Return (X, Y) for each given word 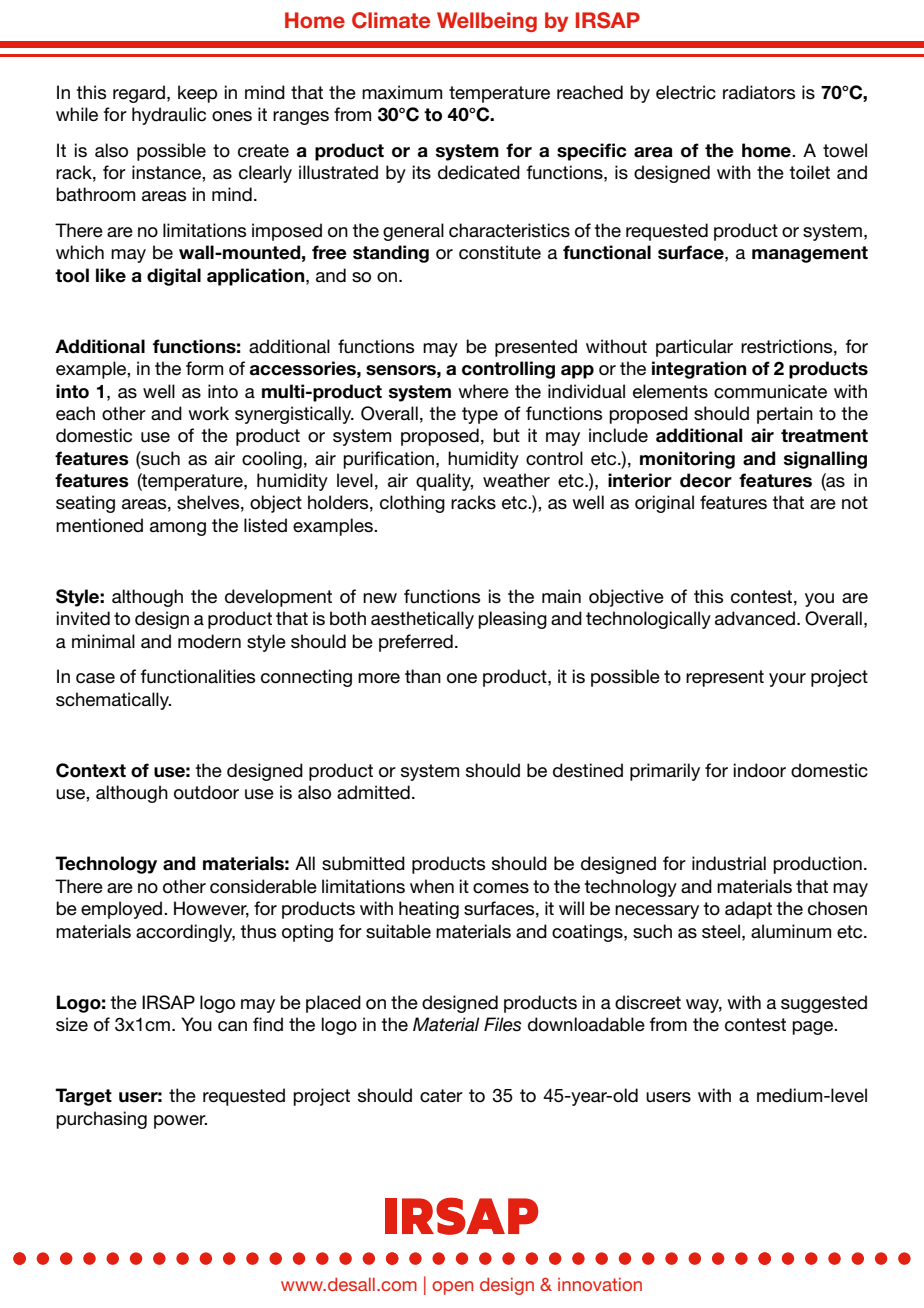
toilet (809, 172)
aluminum (791, 931)
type (480, 415)
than (423, 676)
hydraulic (169, 116)
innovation (600, 1284)
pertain (785, 415)
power (180, 1122)
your (787, 680)
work (208, 413)
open (452, 1288)
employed (123, 910)
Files (503, 1024)
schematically (113, 701)
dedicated (479, 172)
